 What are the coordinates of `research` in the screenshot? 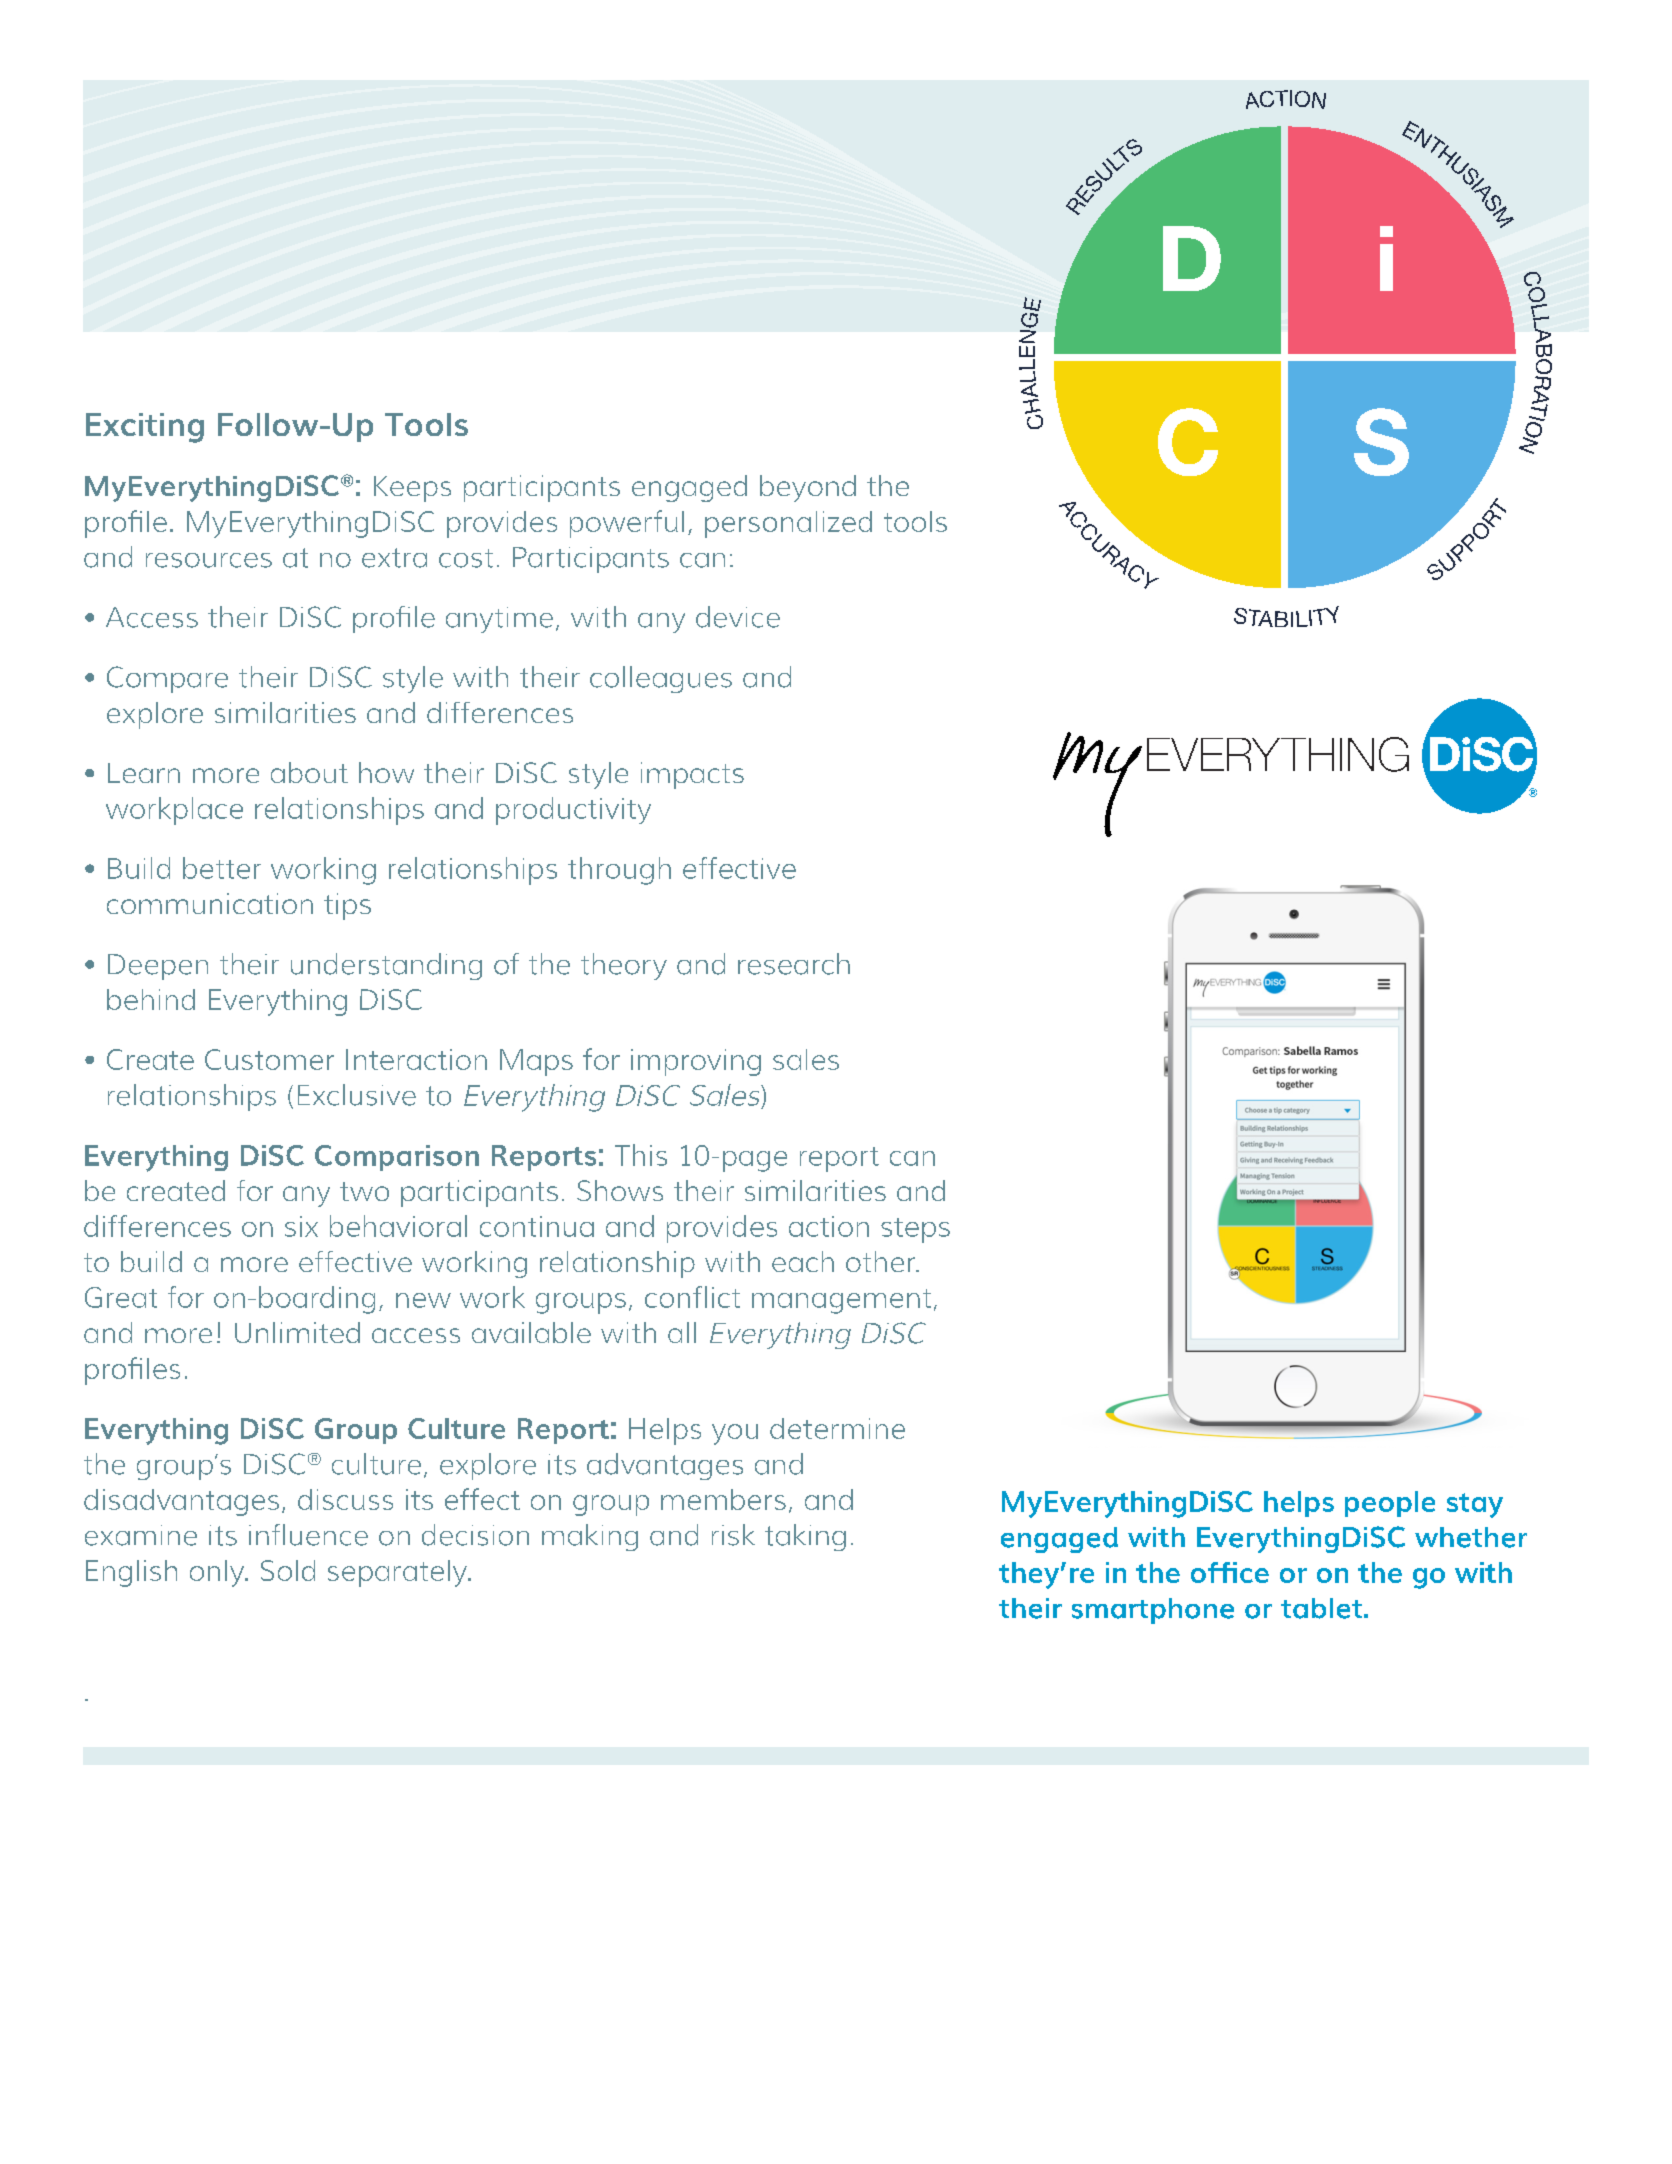 It's located at (794, 964).
